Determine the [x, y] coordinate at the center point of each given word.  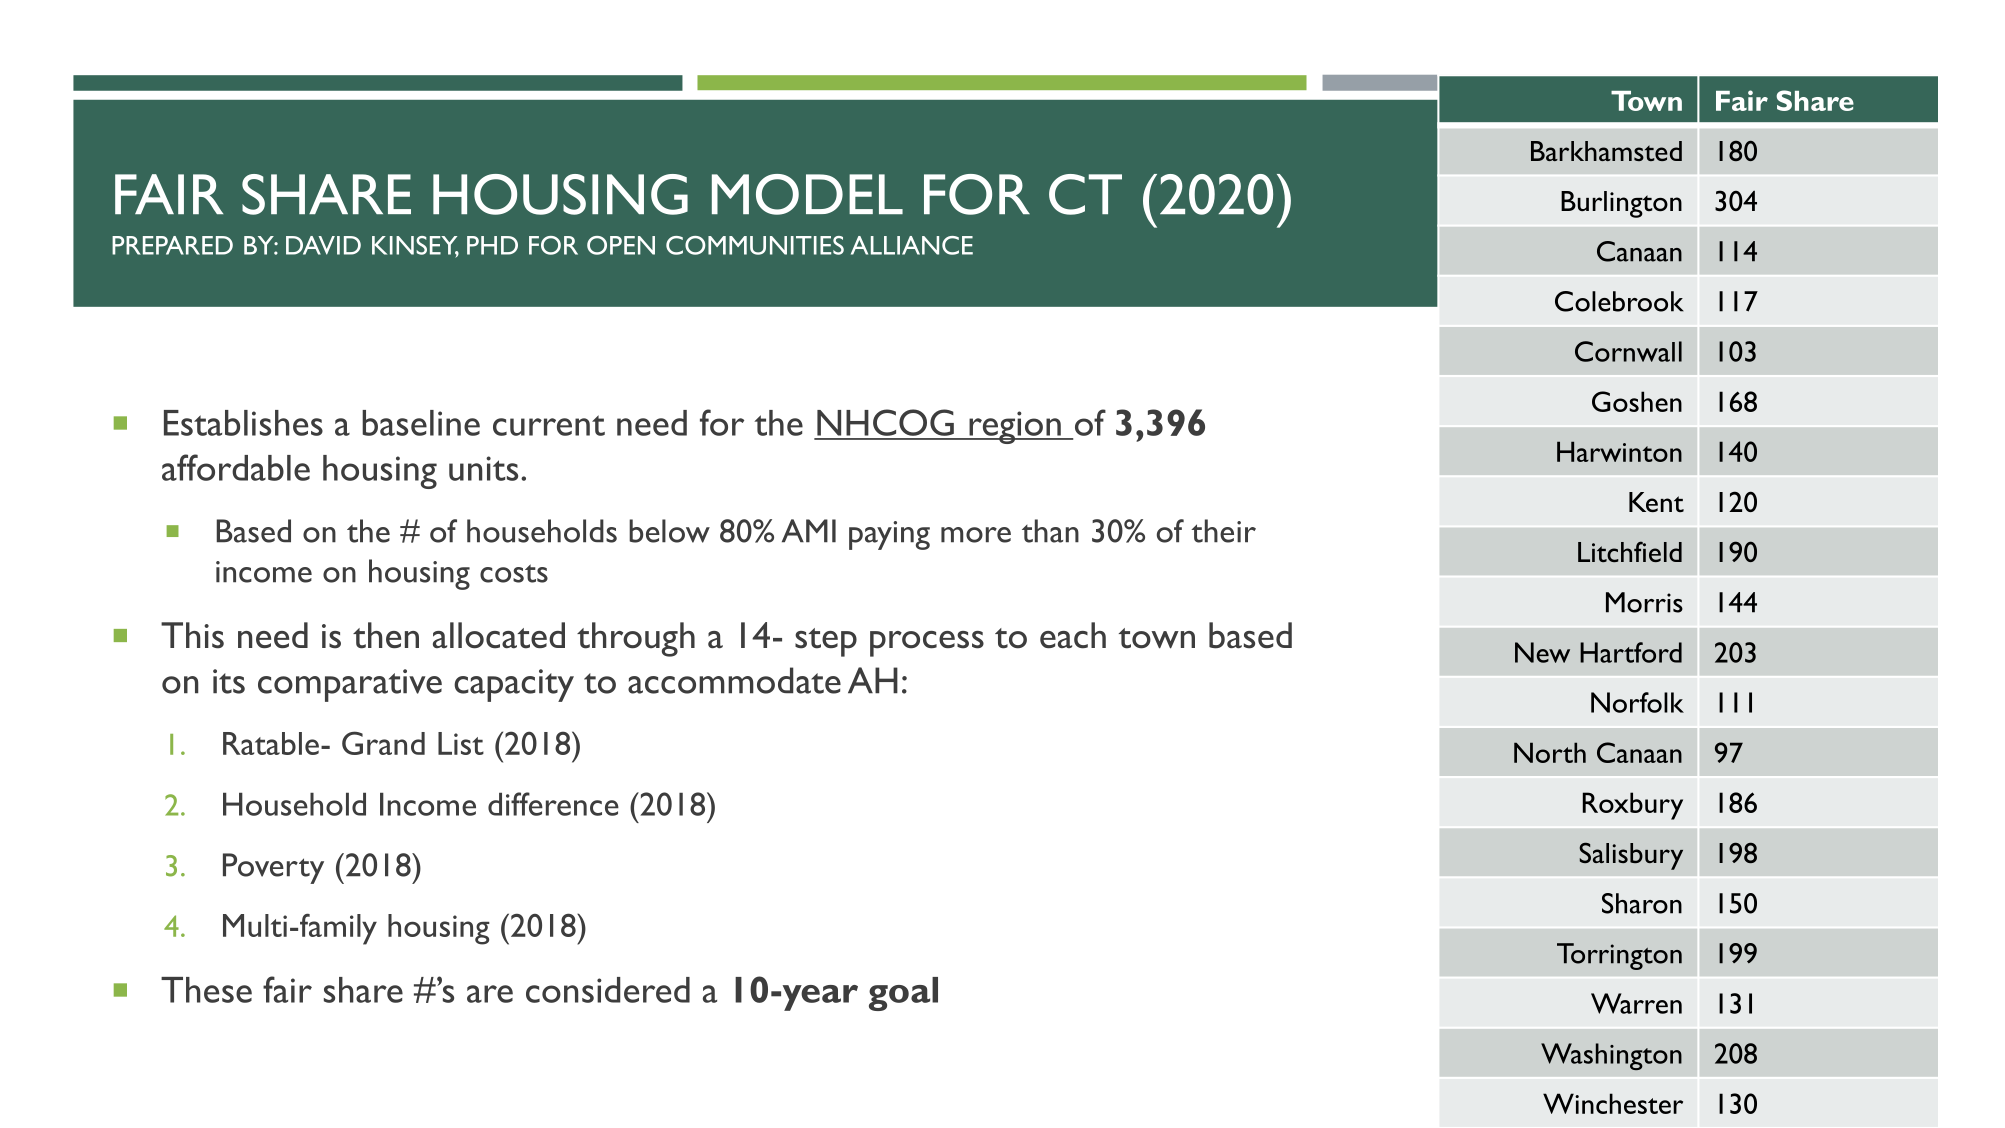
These [206, 990]
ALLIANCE [912, 245]
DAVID [323, 245]
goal [903, 994]
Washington [1611, 1056]
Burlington [1621, 204]
